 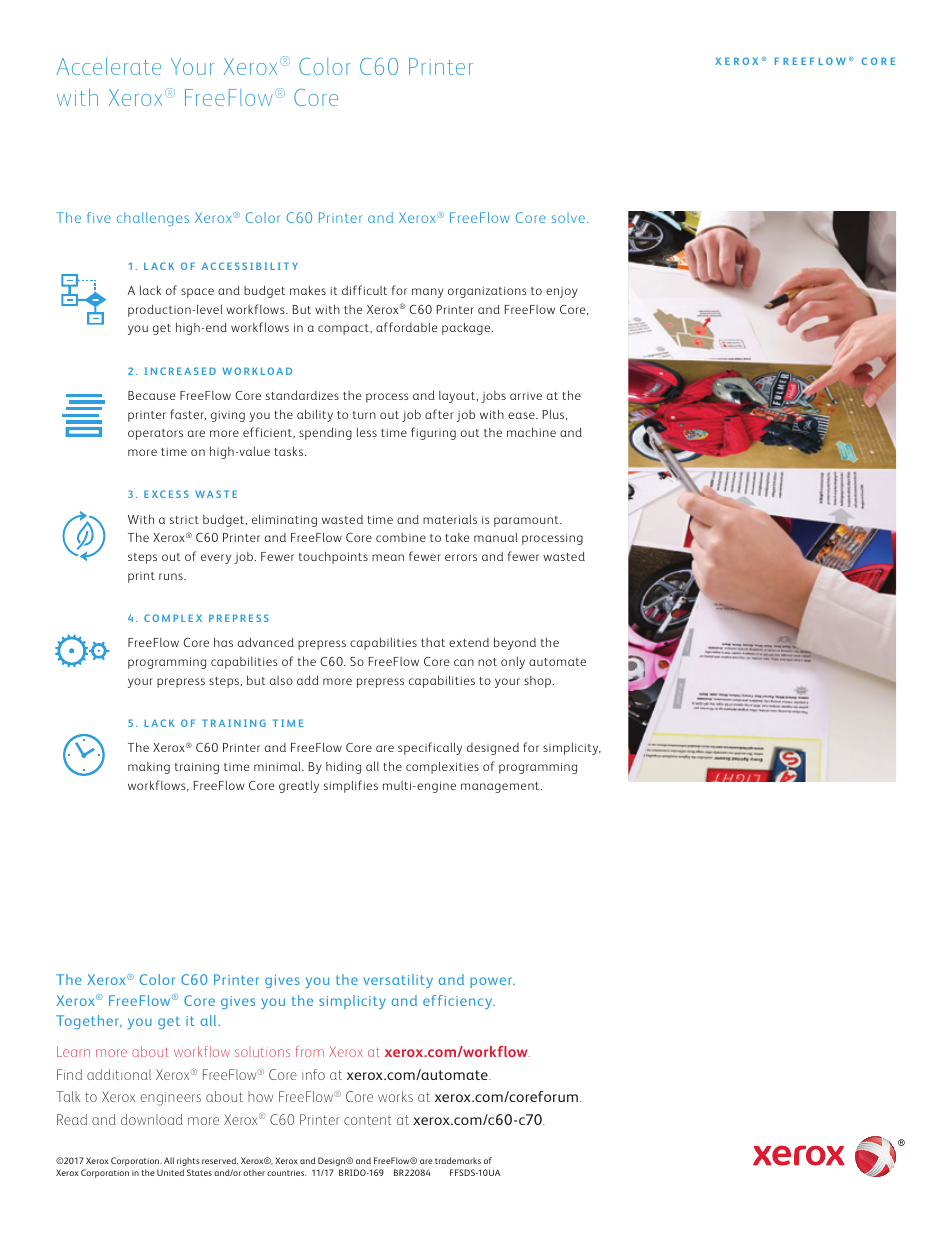 What do you see at coordinates (286, 1173) in the document?
I see `countries` at bounding box center [286, 1173].
